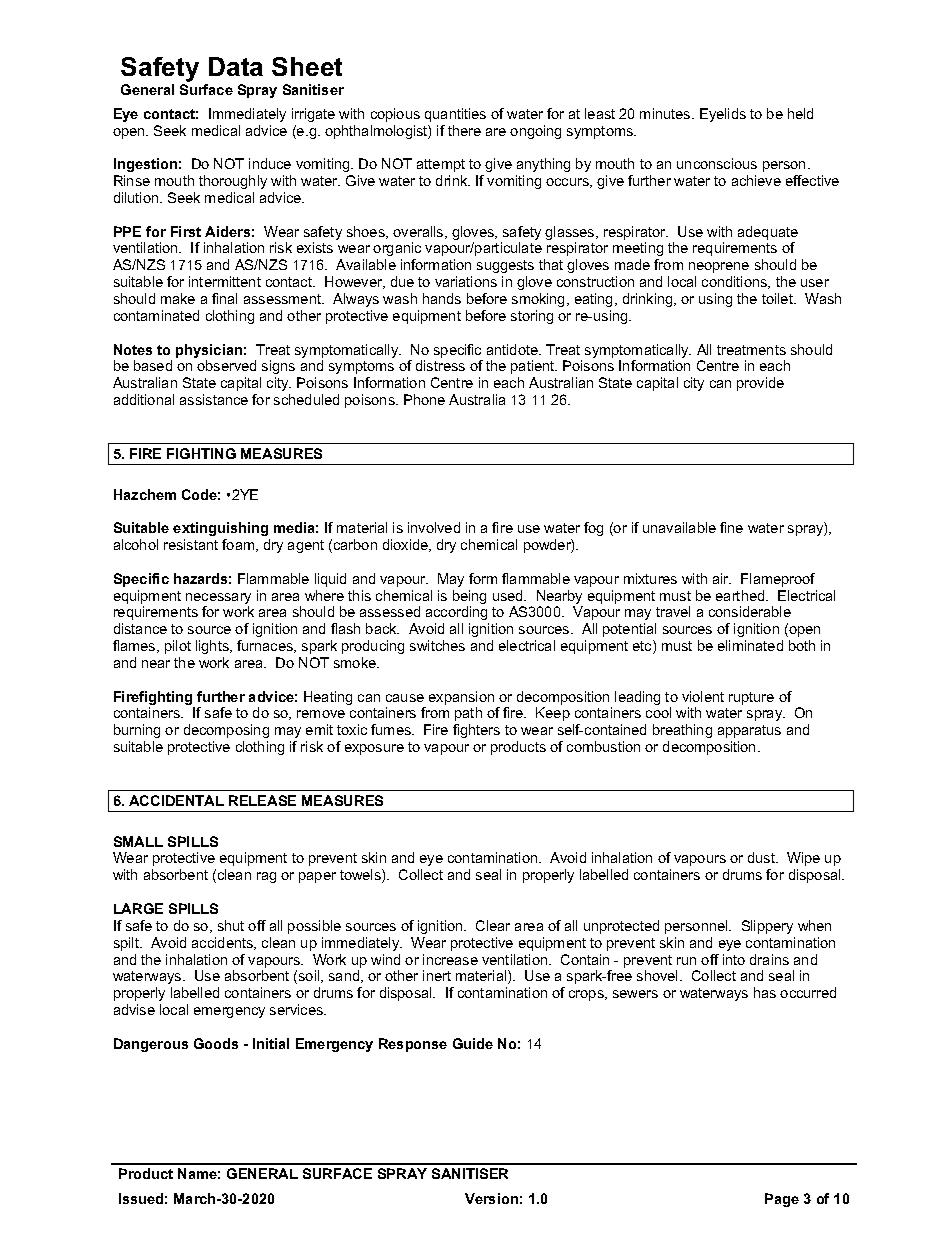 The image size is (952, 1233). I want to click on Goods, so click(216, 1043).
